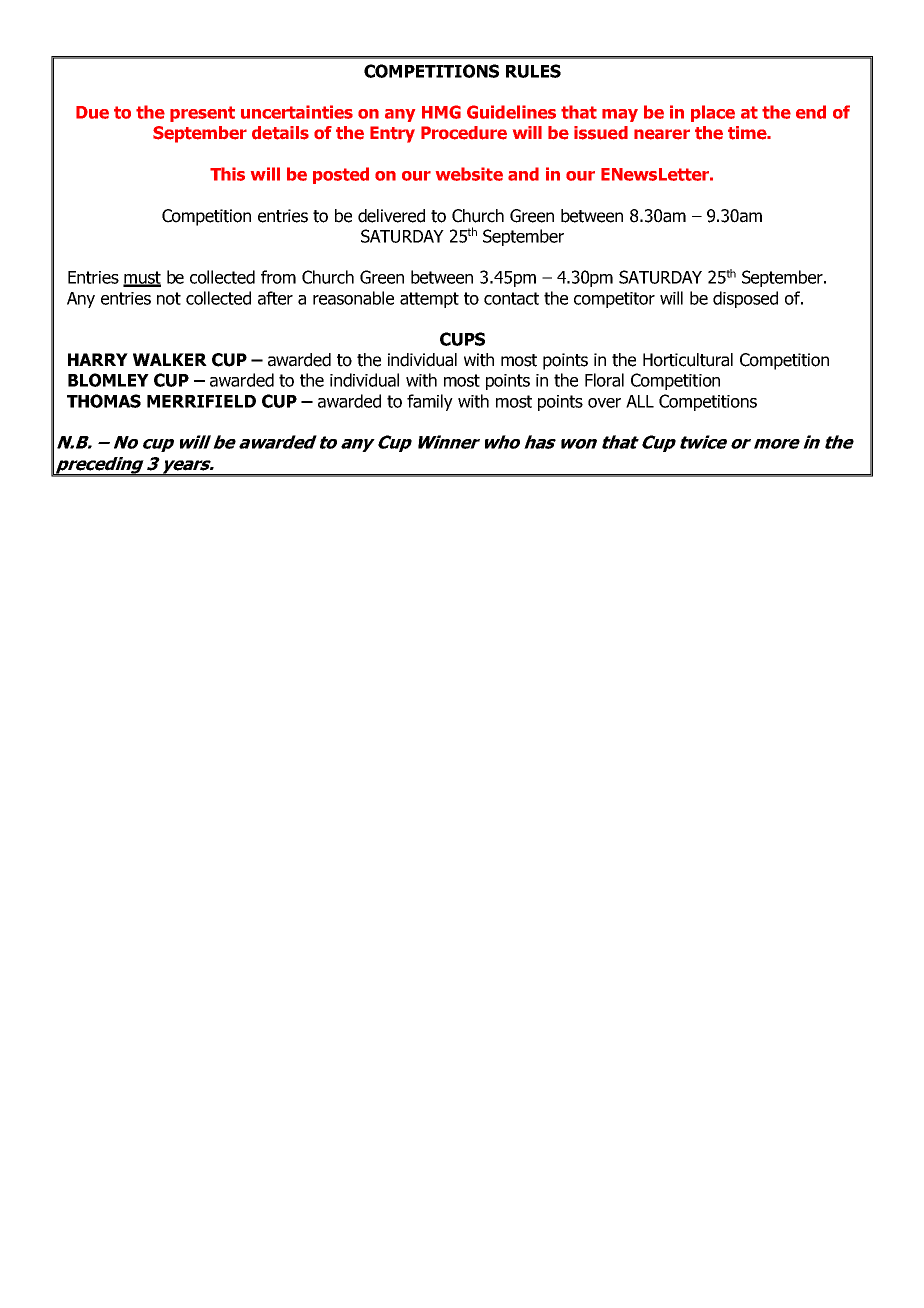  I want to click on delivered, so click(391, 216).
